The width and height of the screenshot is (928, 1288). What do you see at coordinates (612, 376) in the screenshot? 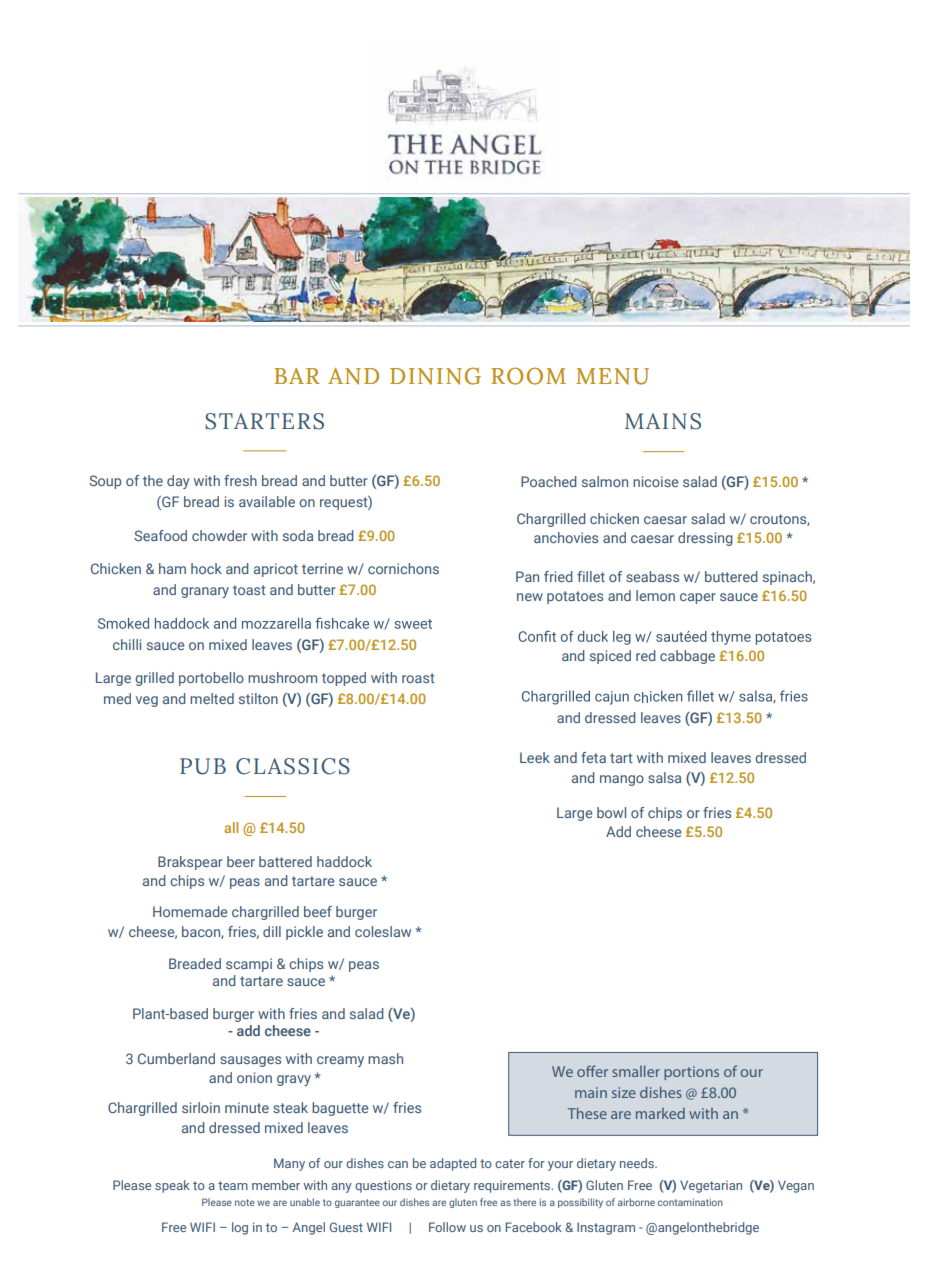
I see `MENU` at bounding box center [612, 376].
